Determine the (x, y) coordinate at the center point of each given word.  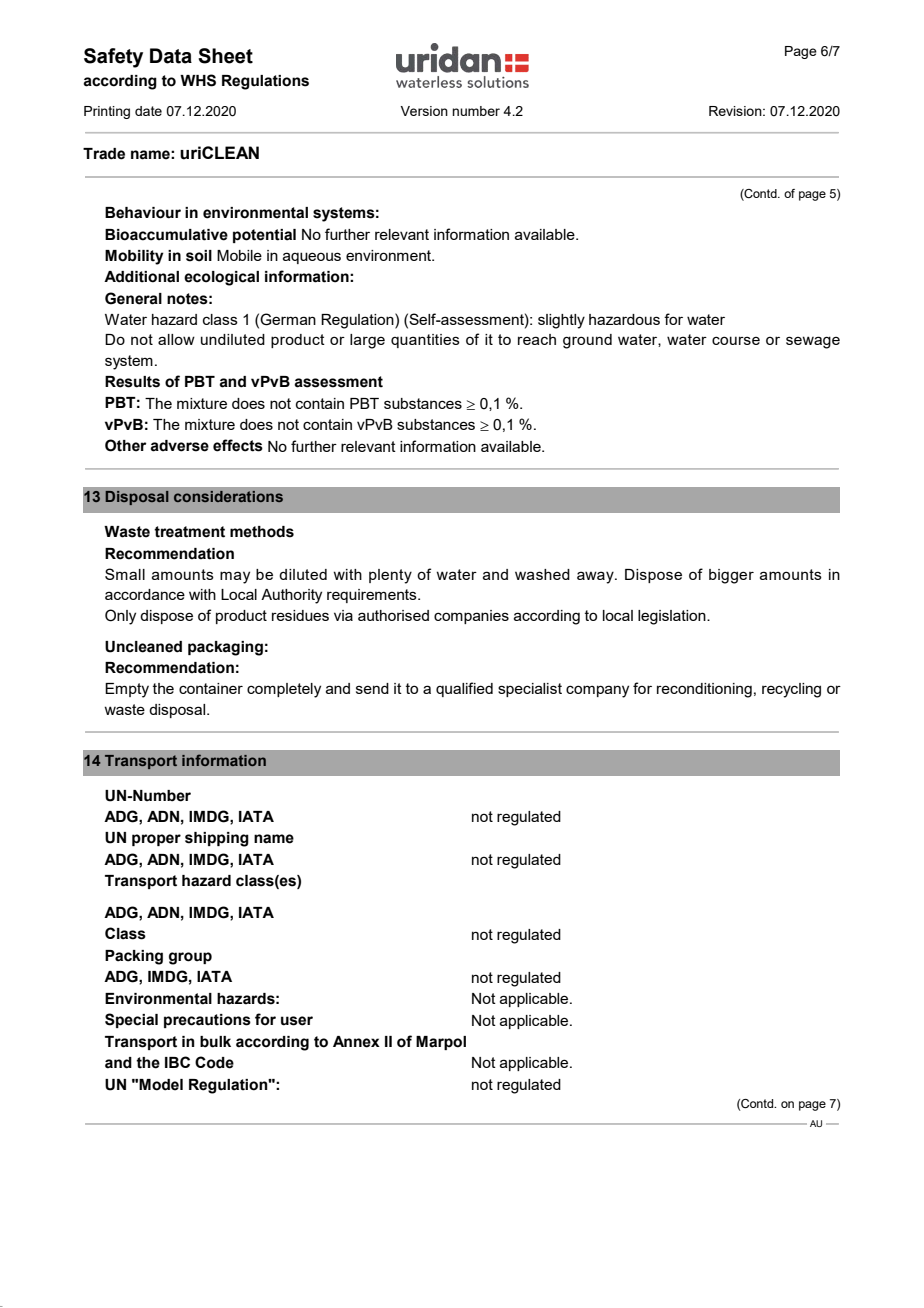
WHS (198, 80)
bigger (731, 576)
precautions (207, 1021)
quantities (425, 341)
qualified (464, 689)
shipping (217, 839)
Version (424, 111)
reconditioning (704, 690)
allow (176, 339)
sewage (813, 342)
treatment (189, 532)
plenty (390, 576)
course (736, 340)
